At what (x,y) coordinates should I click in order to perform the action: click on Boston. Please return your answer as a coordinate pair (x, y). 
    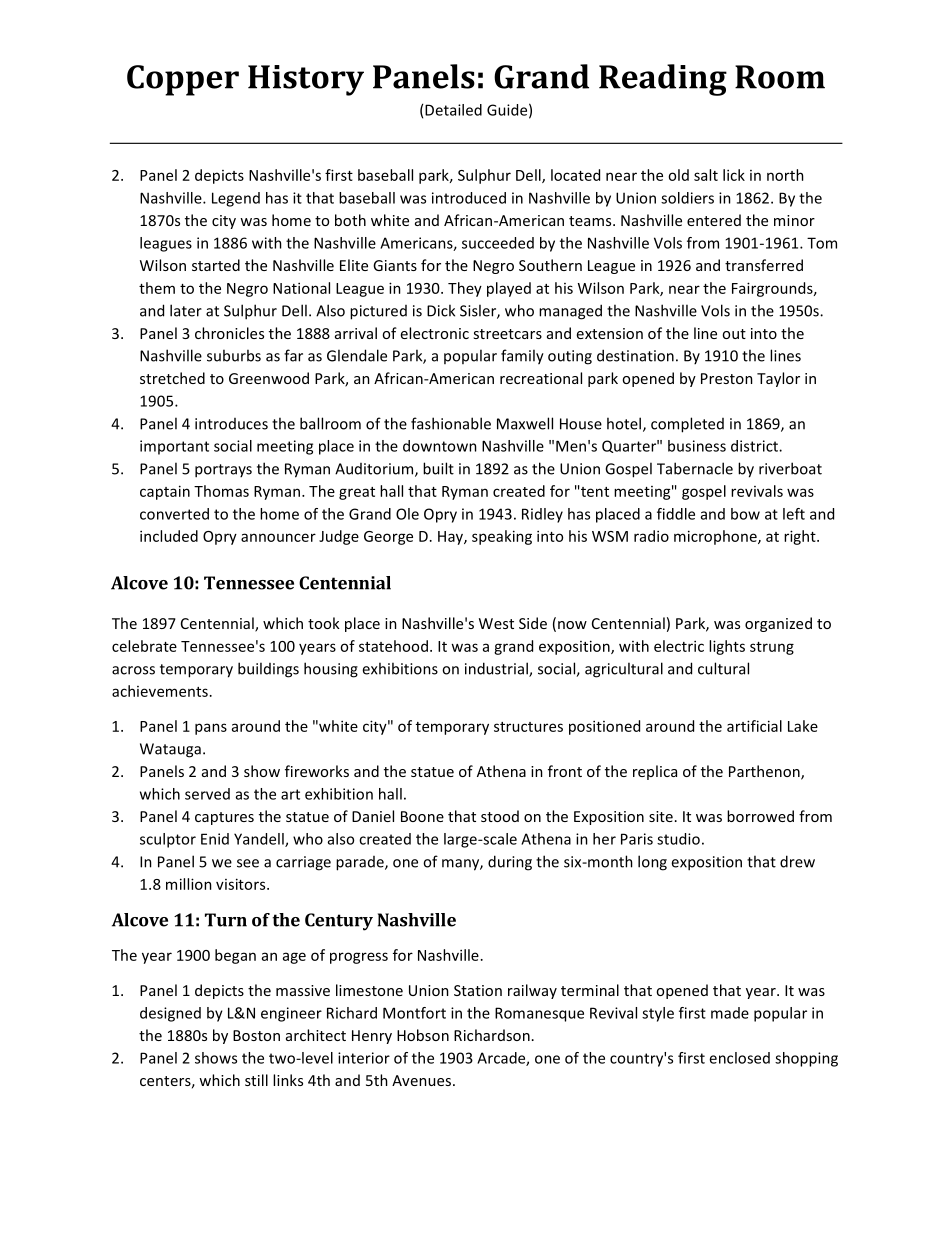
    Looking at the image, I should click on (256, 1035).
